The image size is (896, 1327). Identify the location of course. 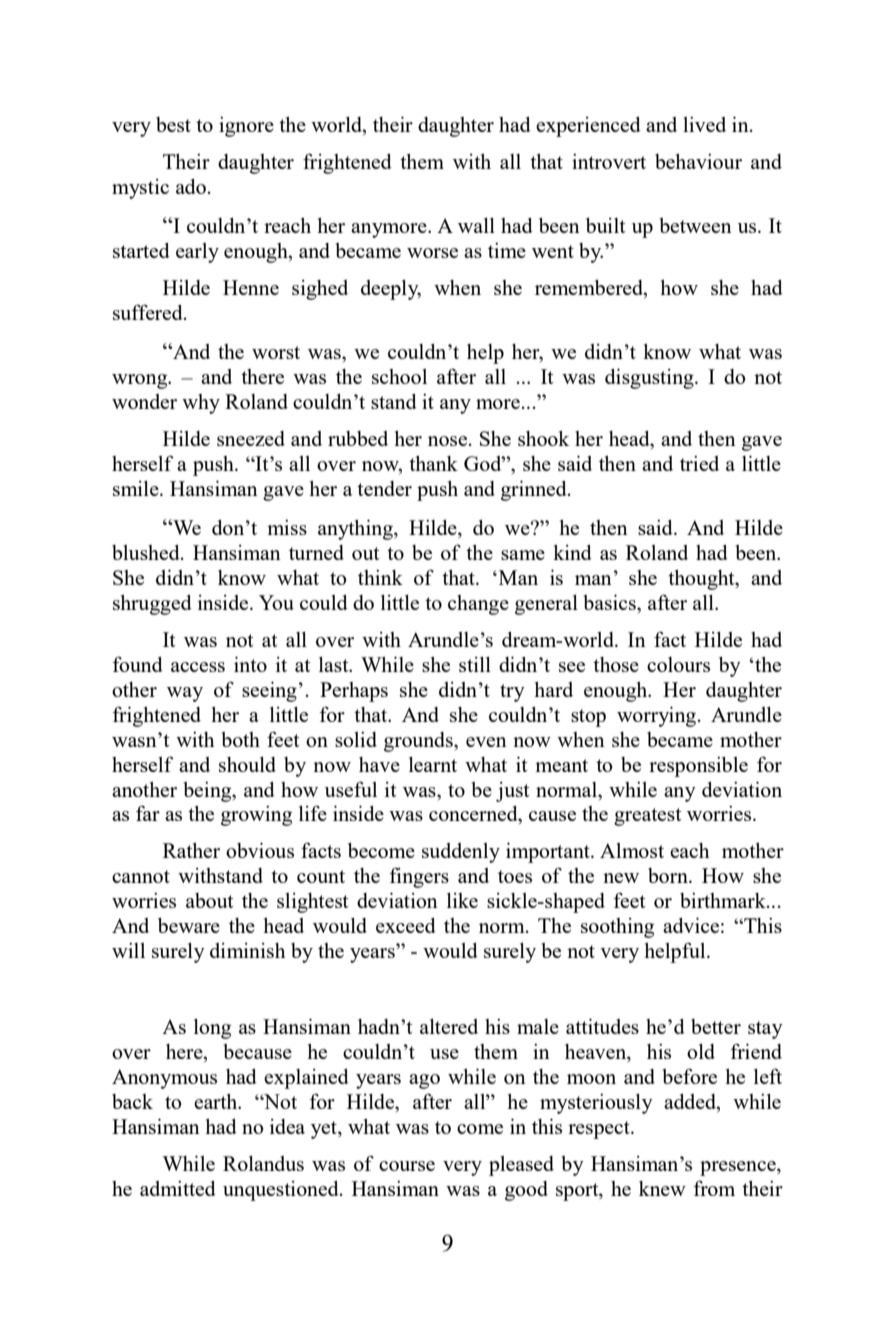
(407, 1166).
